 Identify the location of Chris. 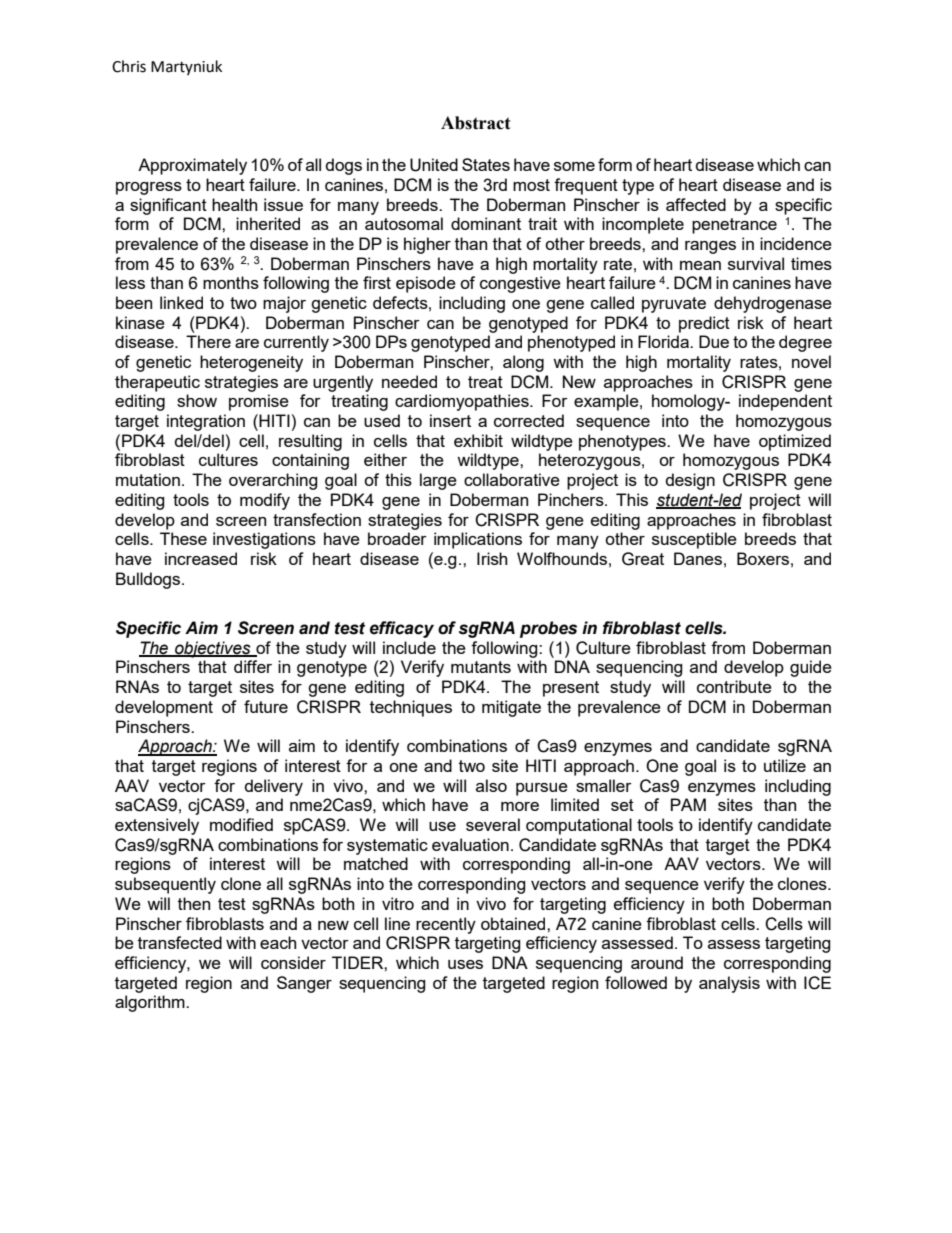
(129, 66).
